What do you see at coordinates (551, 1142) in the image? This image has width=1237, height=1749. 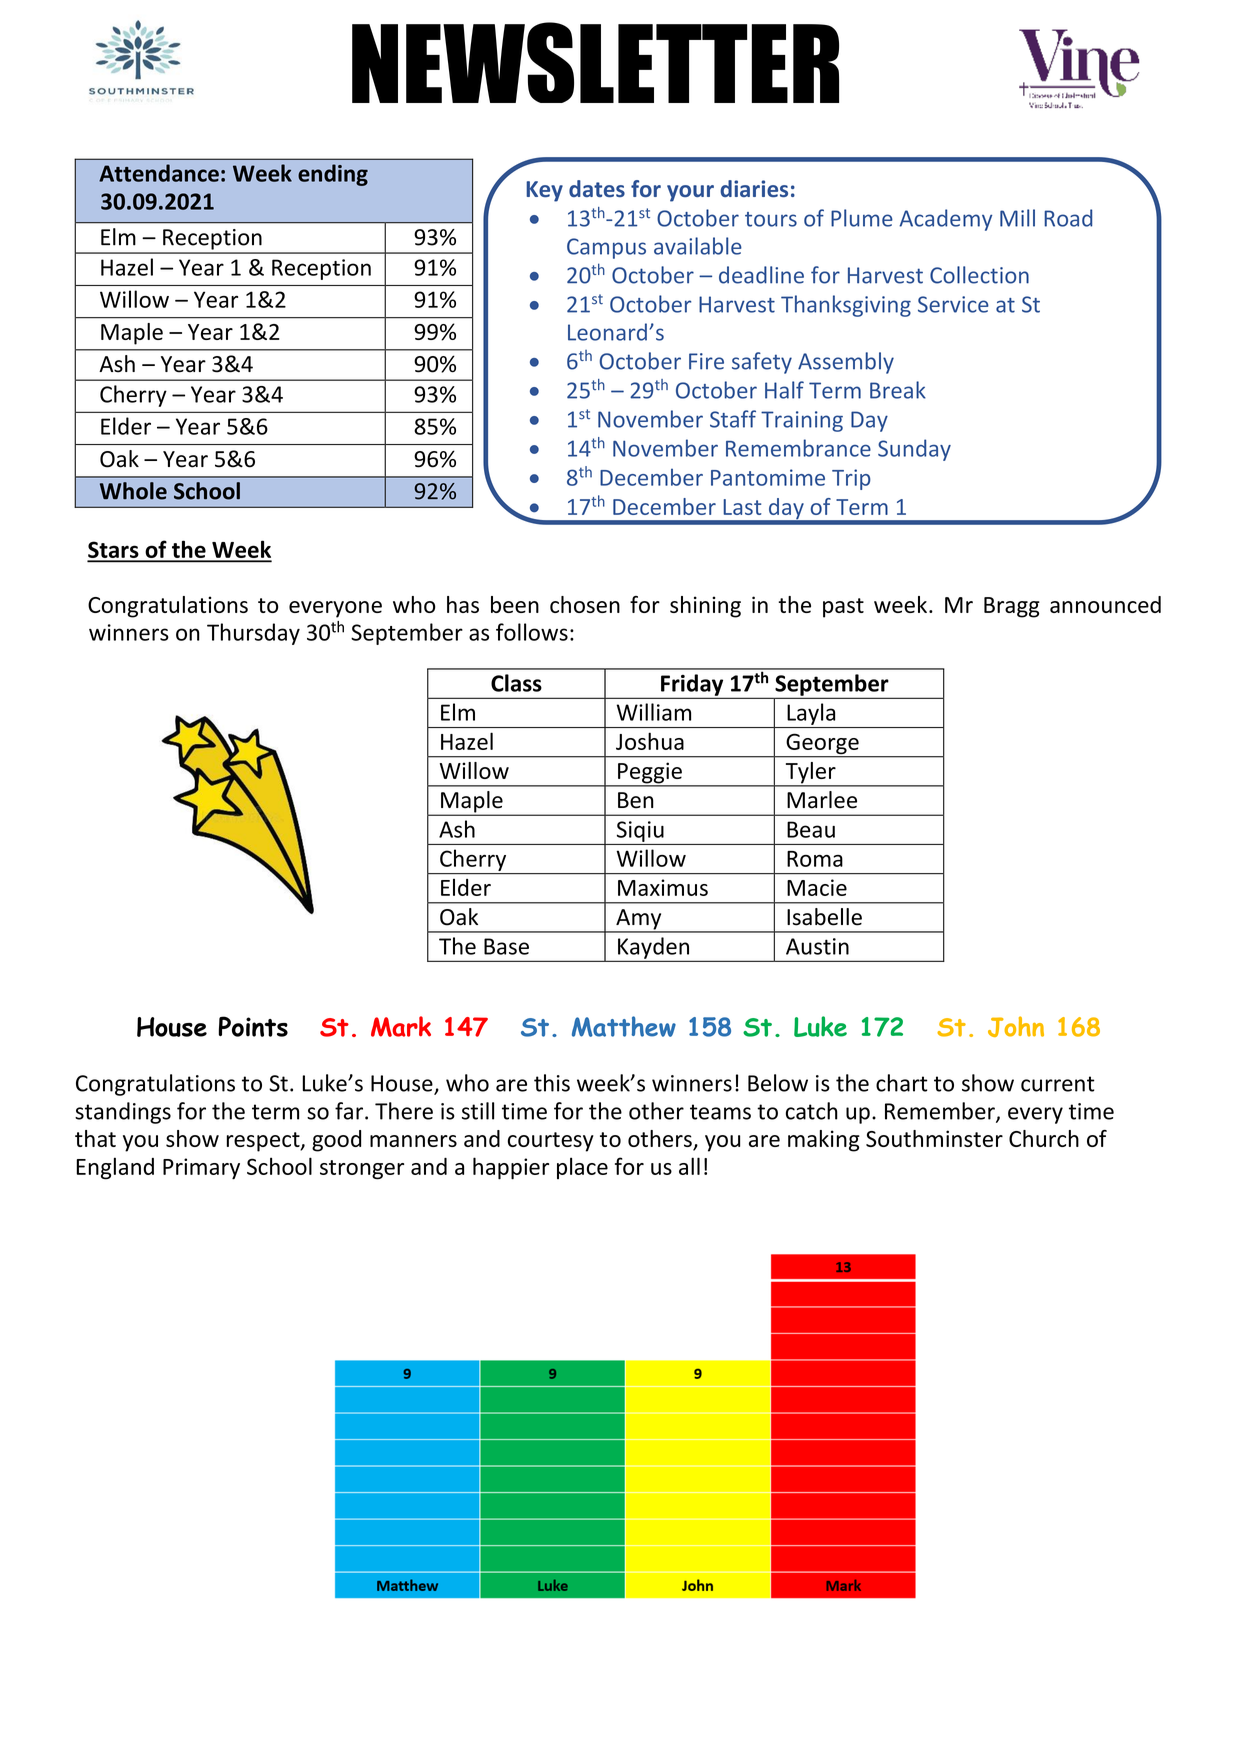 I see `courtesy` at bounding box center [551, 1142].
